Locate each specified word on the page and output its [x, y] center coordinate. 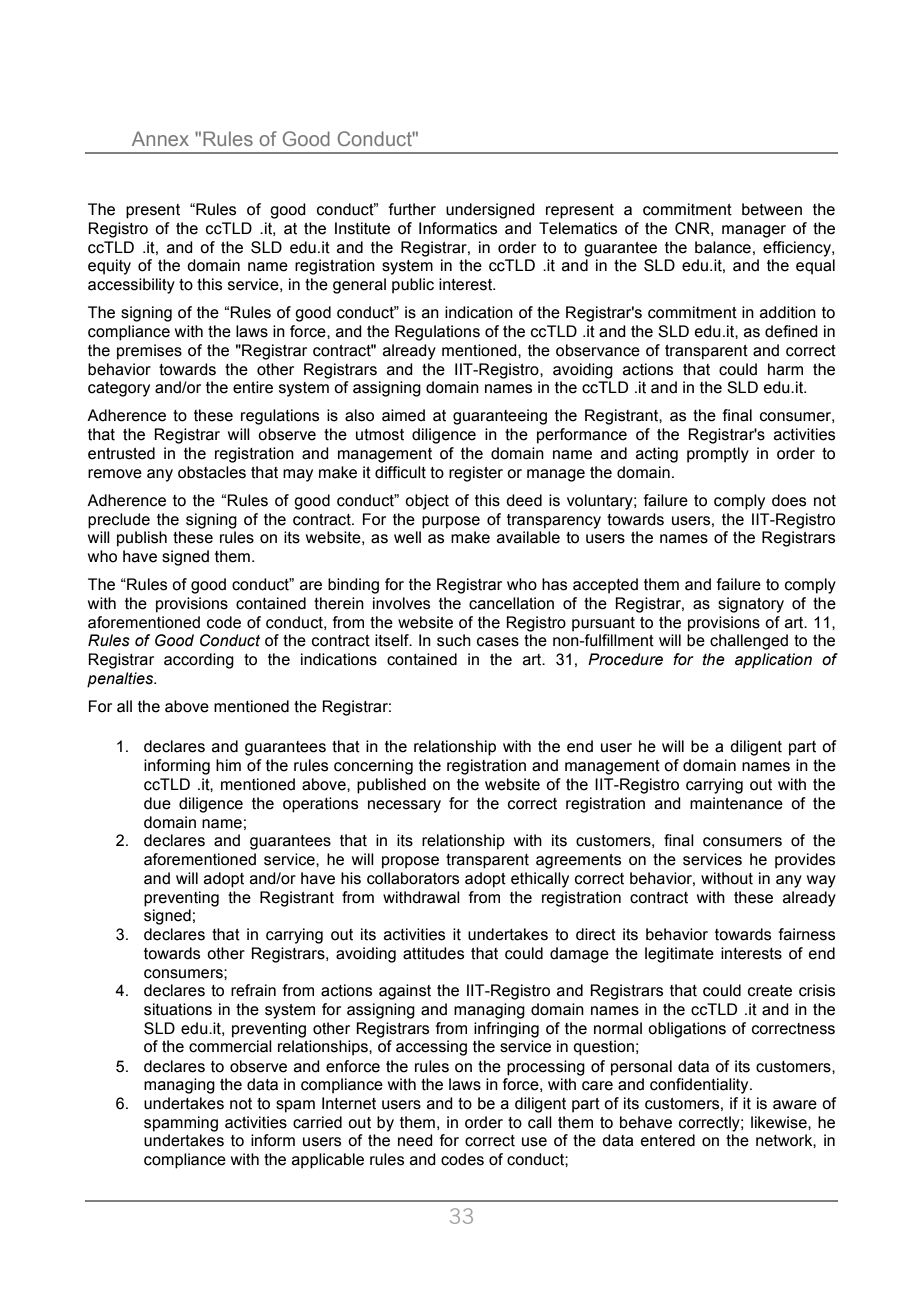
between [772, 209]
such [454, 640]
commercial [230, 1046]
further [412, 209]
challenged [749, 642]
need [415, 1140]
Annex [160, 138]
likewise [780, 1122]
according [199, 661]
